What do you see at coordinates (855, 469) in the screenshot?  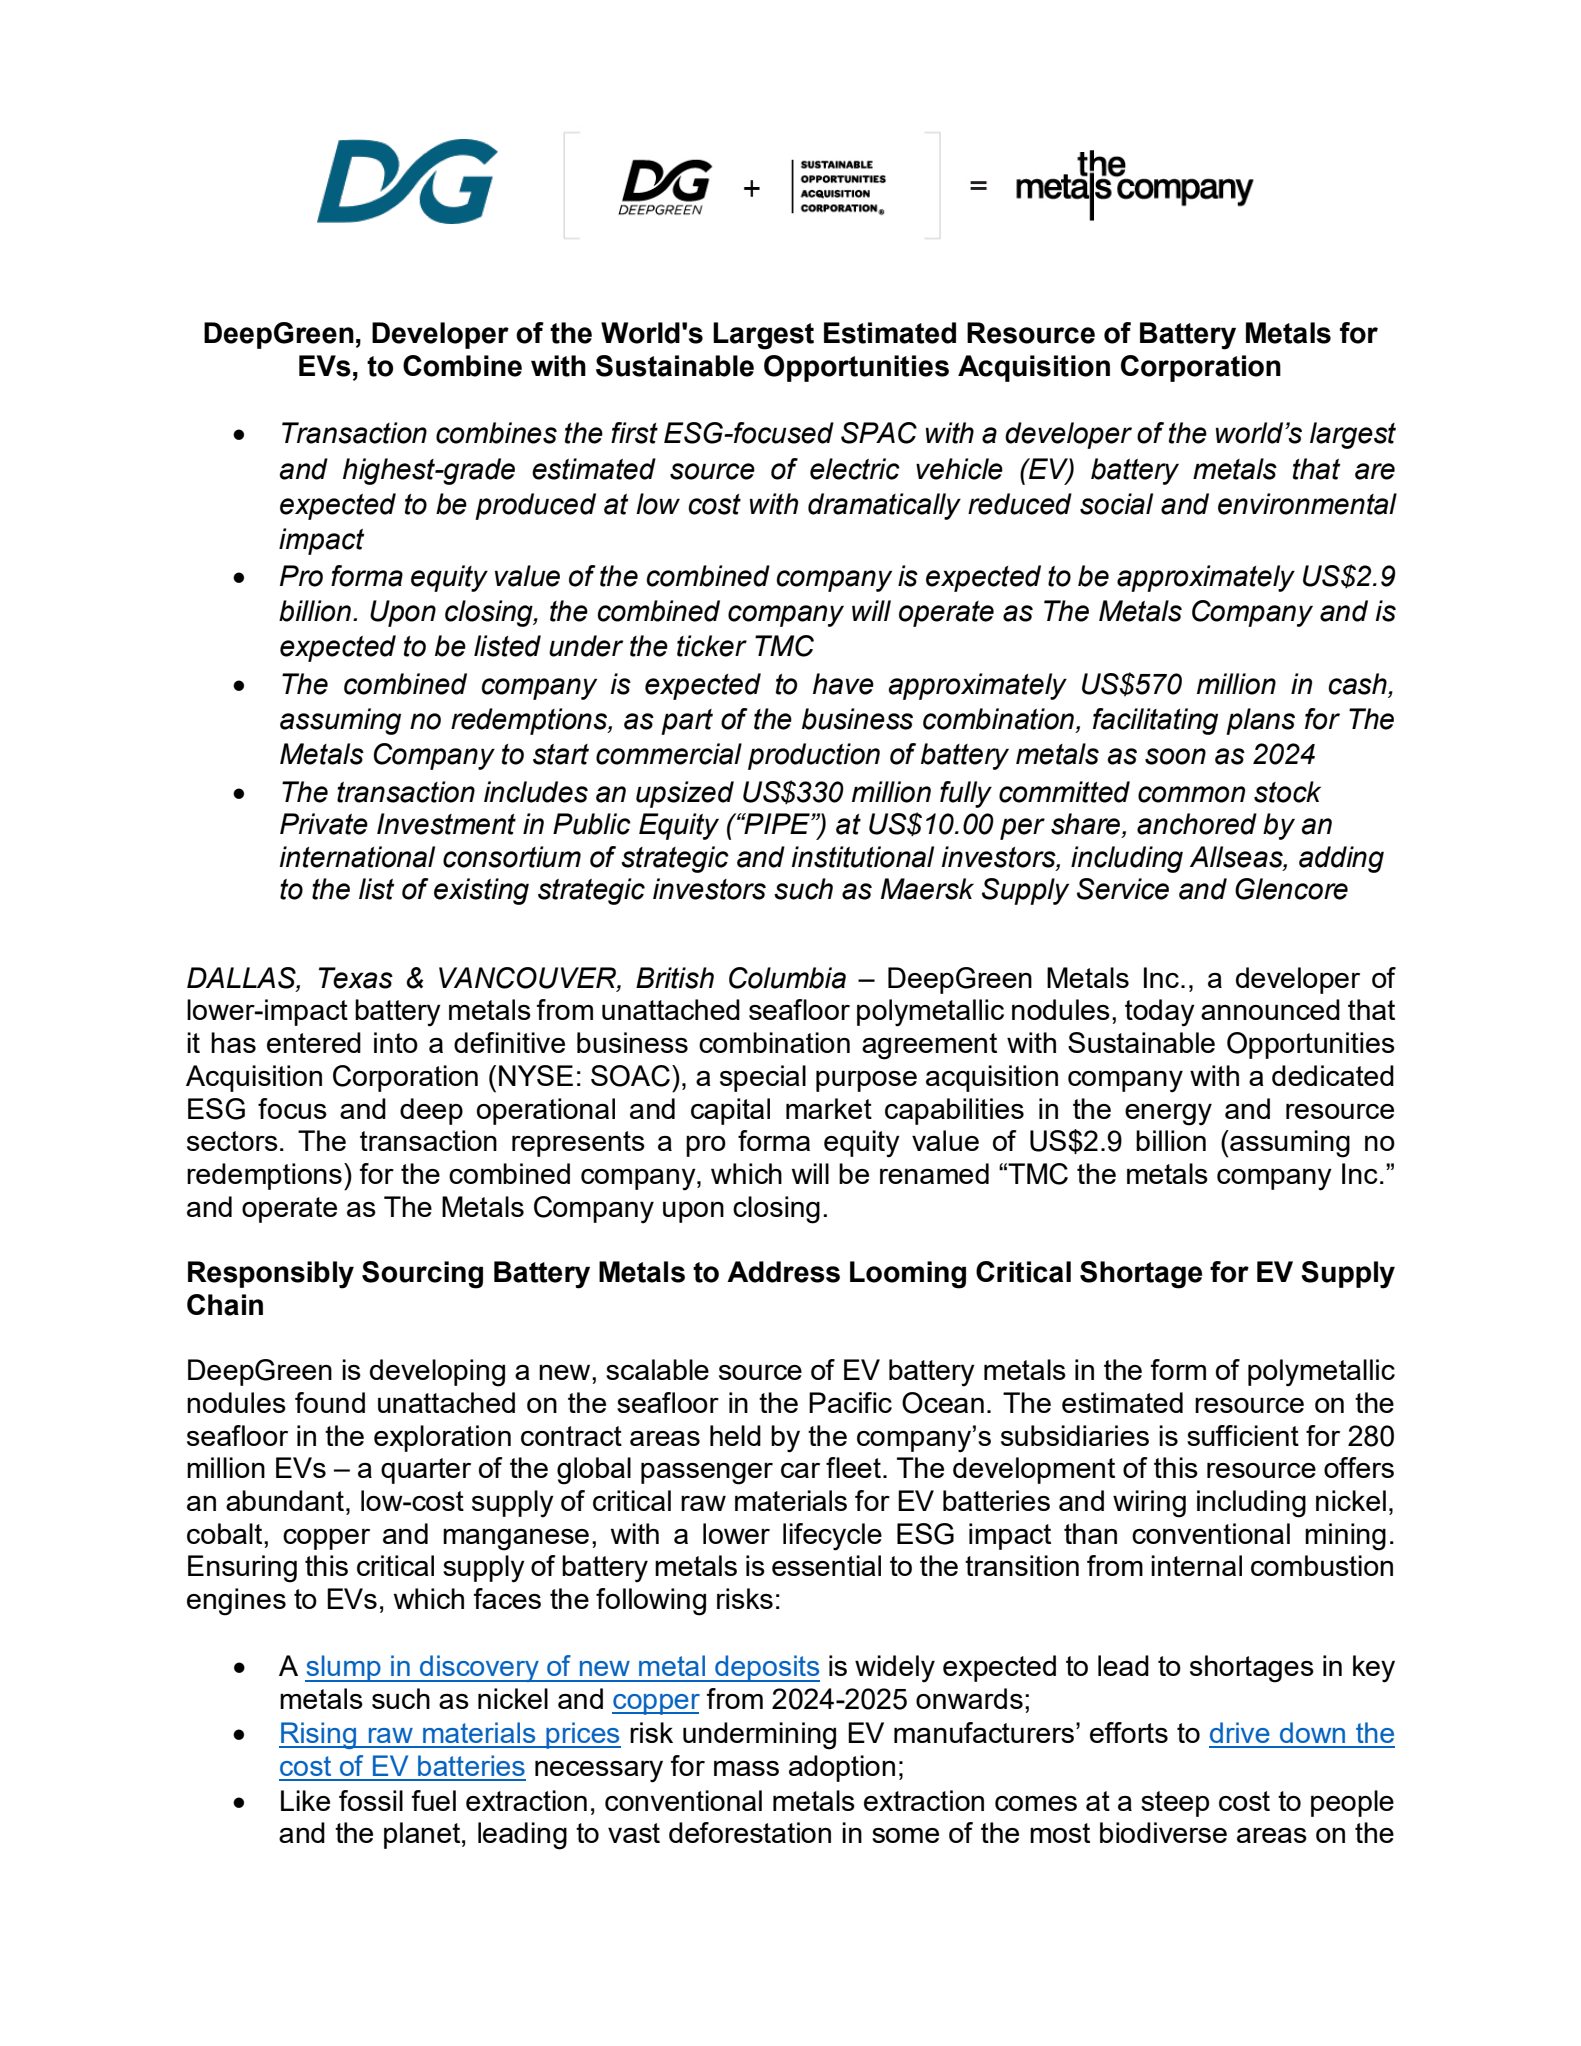 I see `electric` at bounding box center [855, 469].
